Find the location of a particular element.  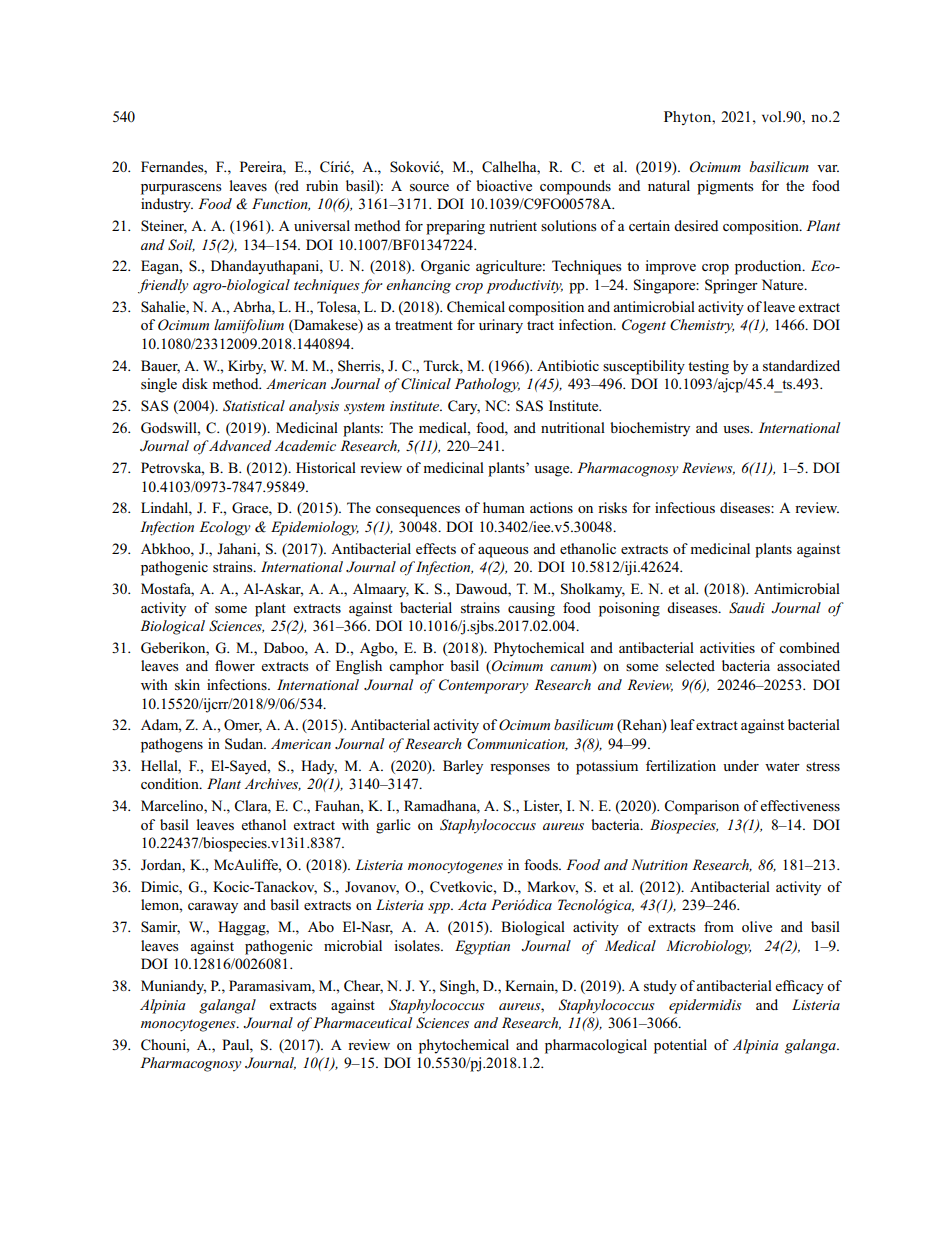

Advanced is located at coordinates (239, 445).
